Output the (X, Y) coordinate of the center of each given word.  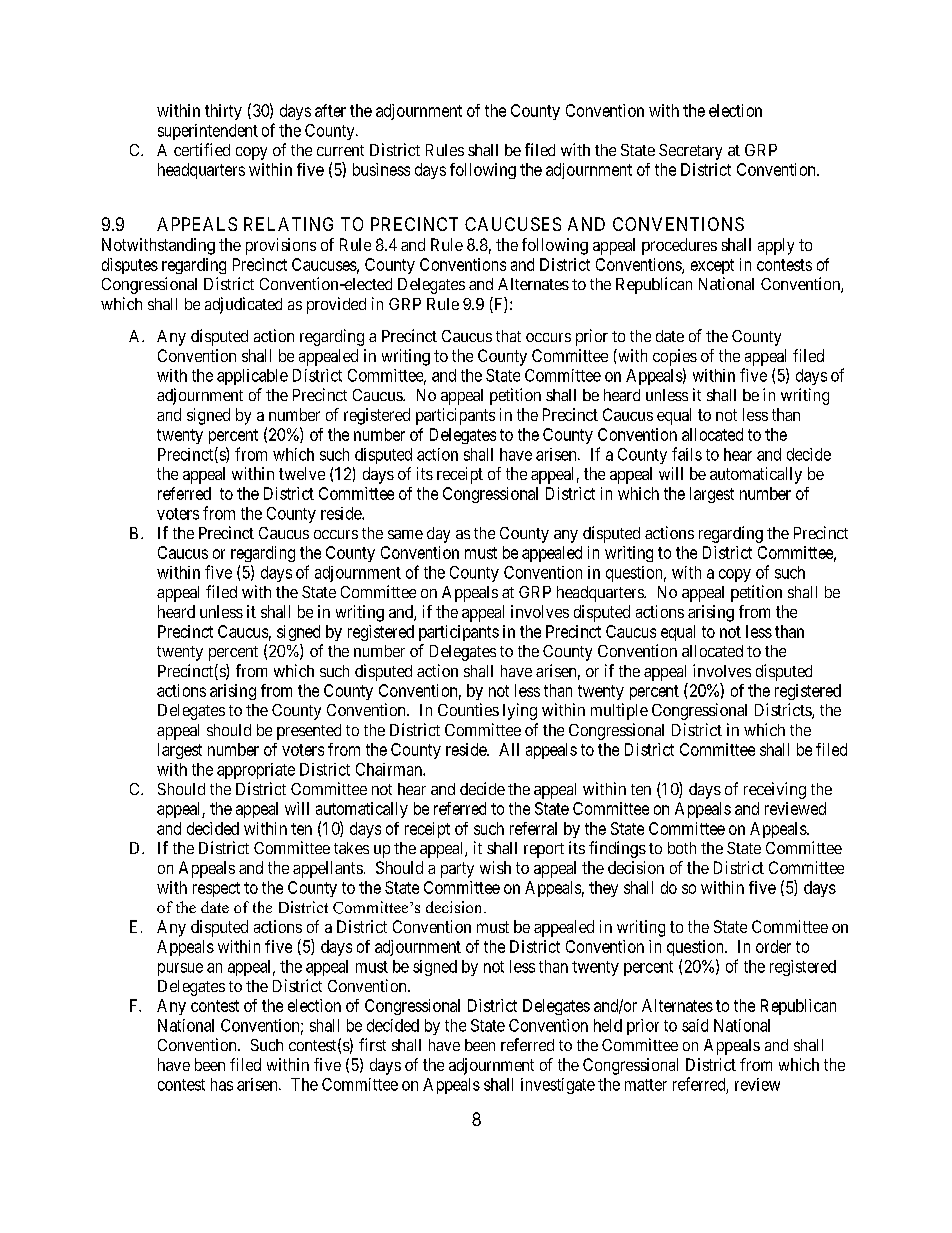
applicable (252, 377)
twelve (302, 473)
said (695, 1025)
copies (675, 357)
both (682, 848)
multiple (619, 711)
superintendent (208, 132)
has (222, 1084)
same (405, 534)
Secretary (690, 152)
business (381, 169)
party (457, 870)
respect (216, 889)
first (372, 1044)
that (508, 336)
